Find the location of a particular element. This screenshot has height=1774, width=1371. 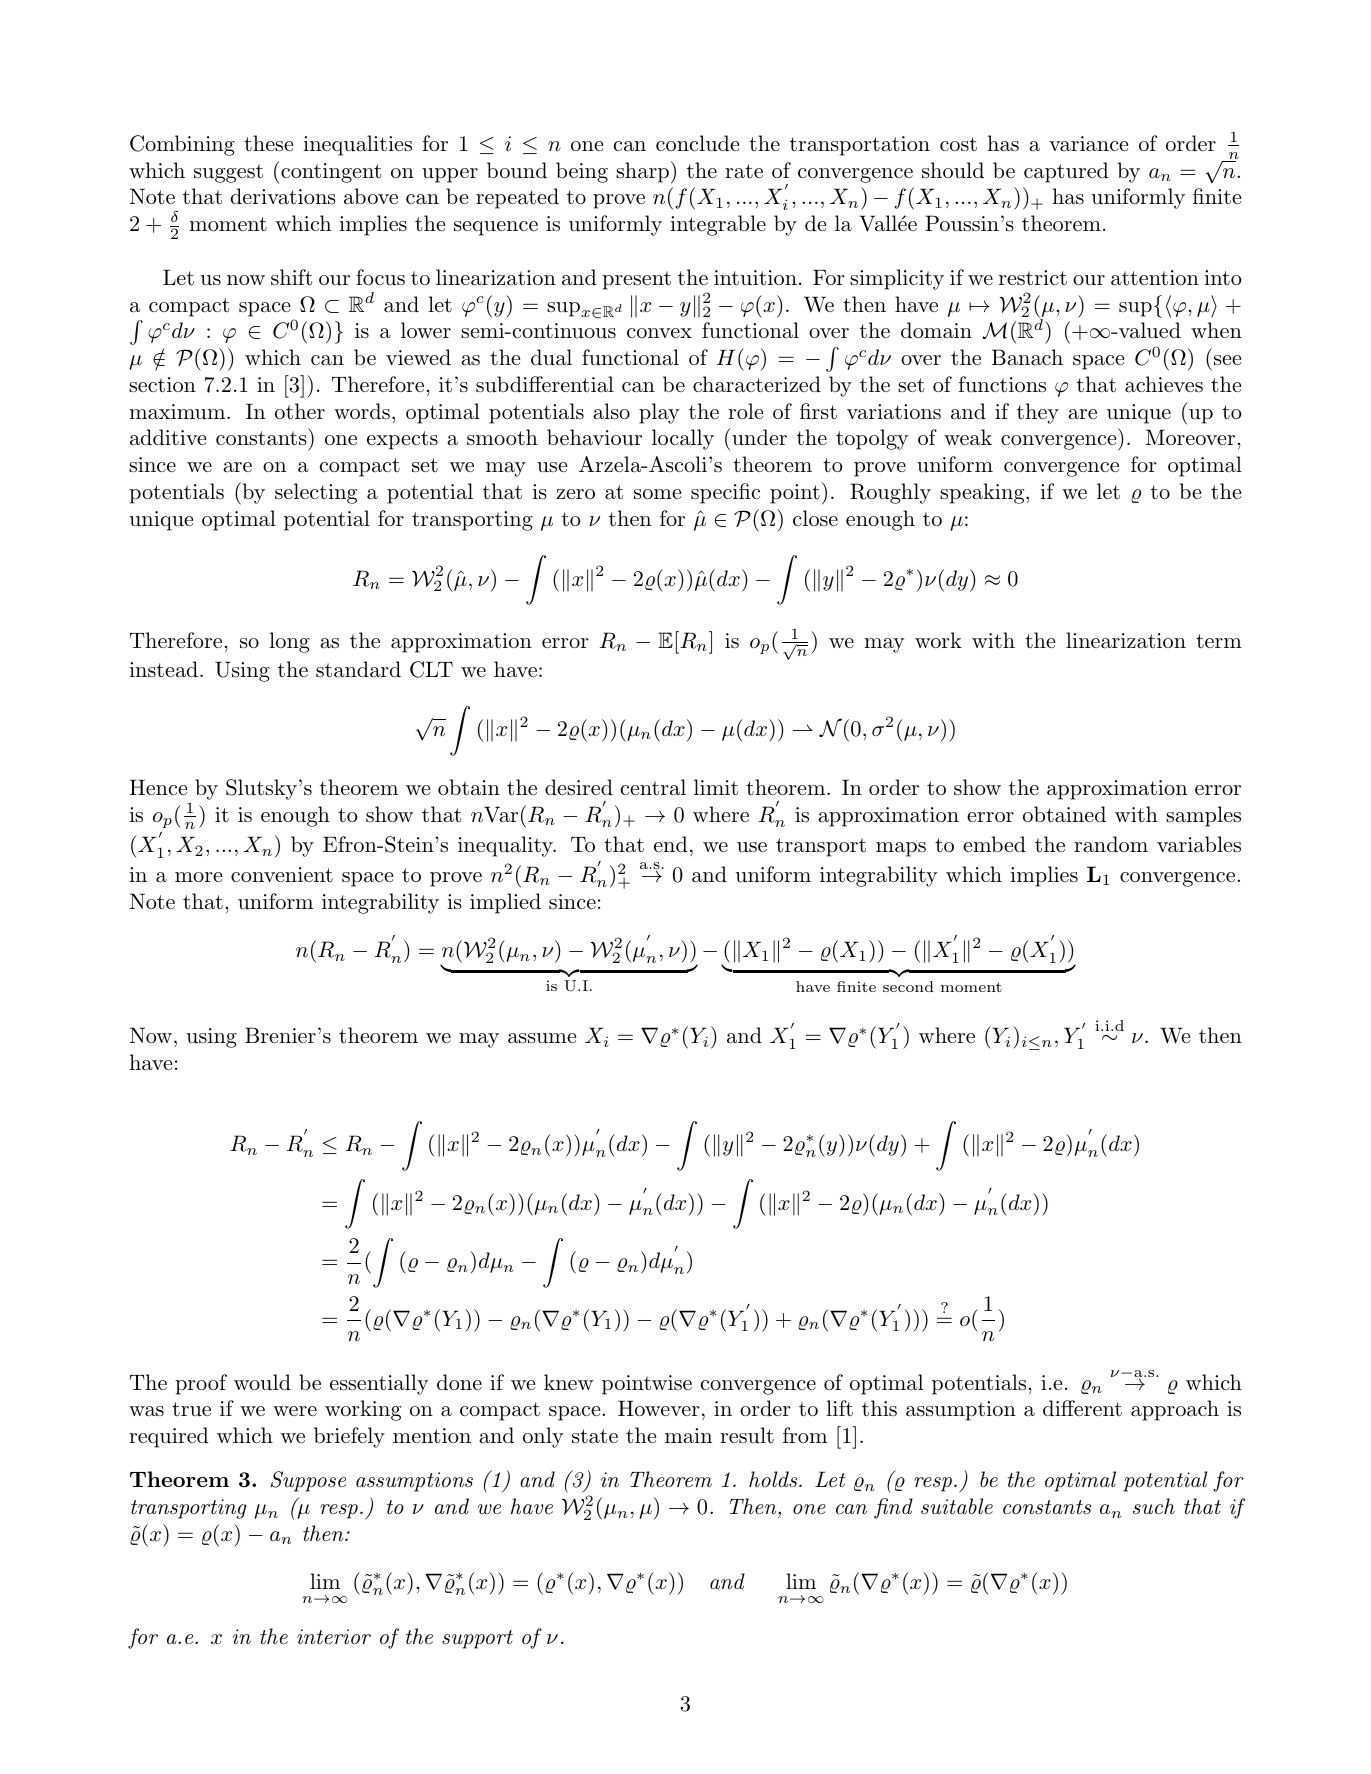

sharp is located at coordinates (642, 172).
